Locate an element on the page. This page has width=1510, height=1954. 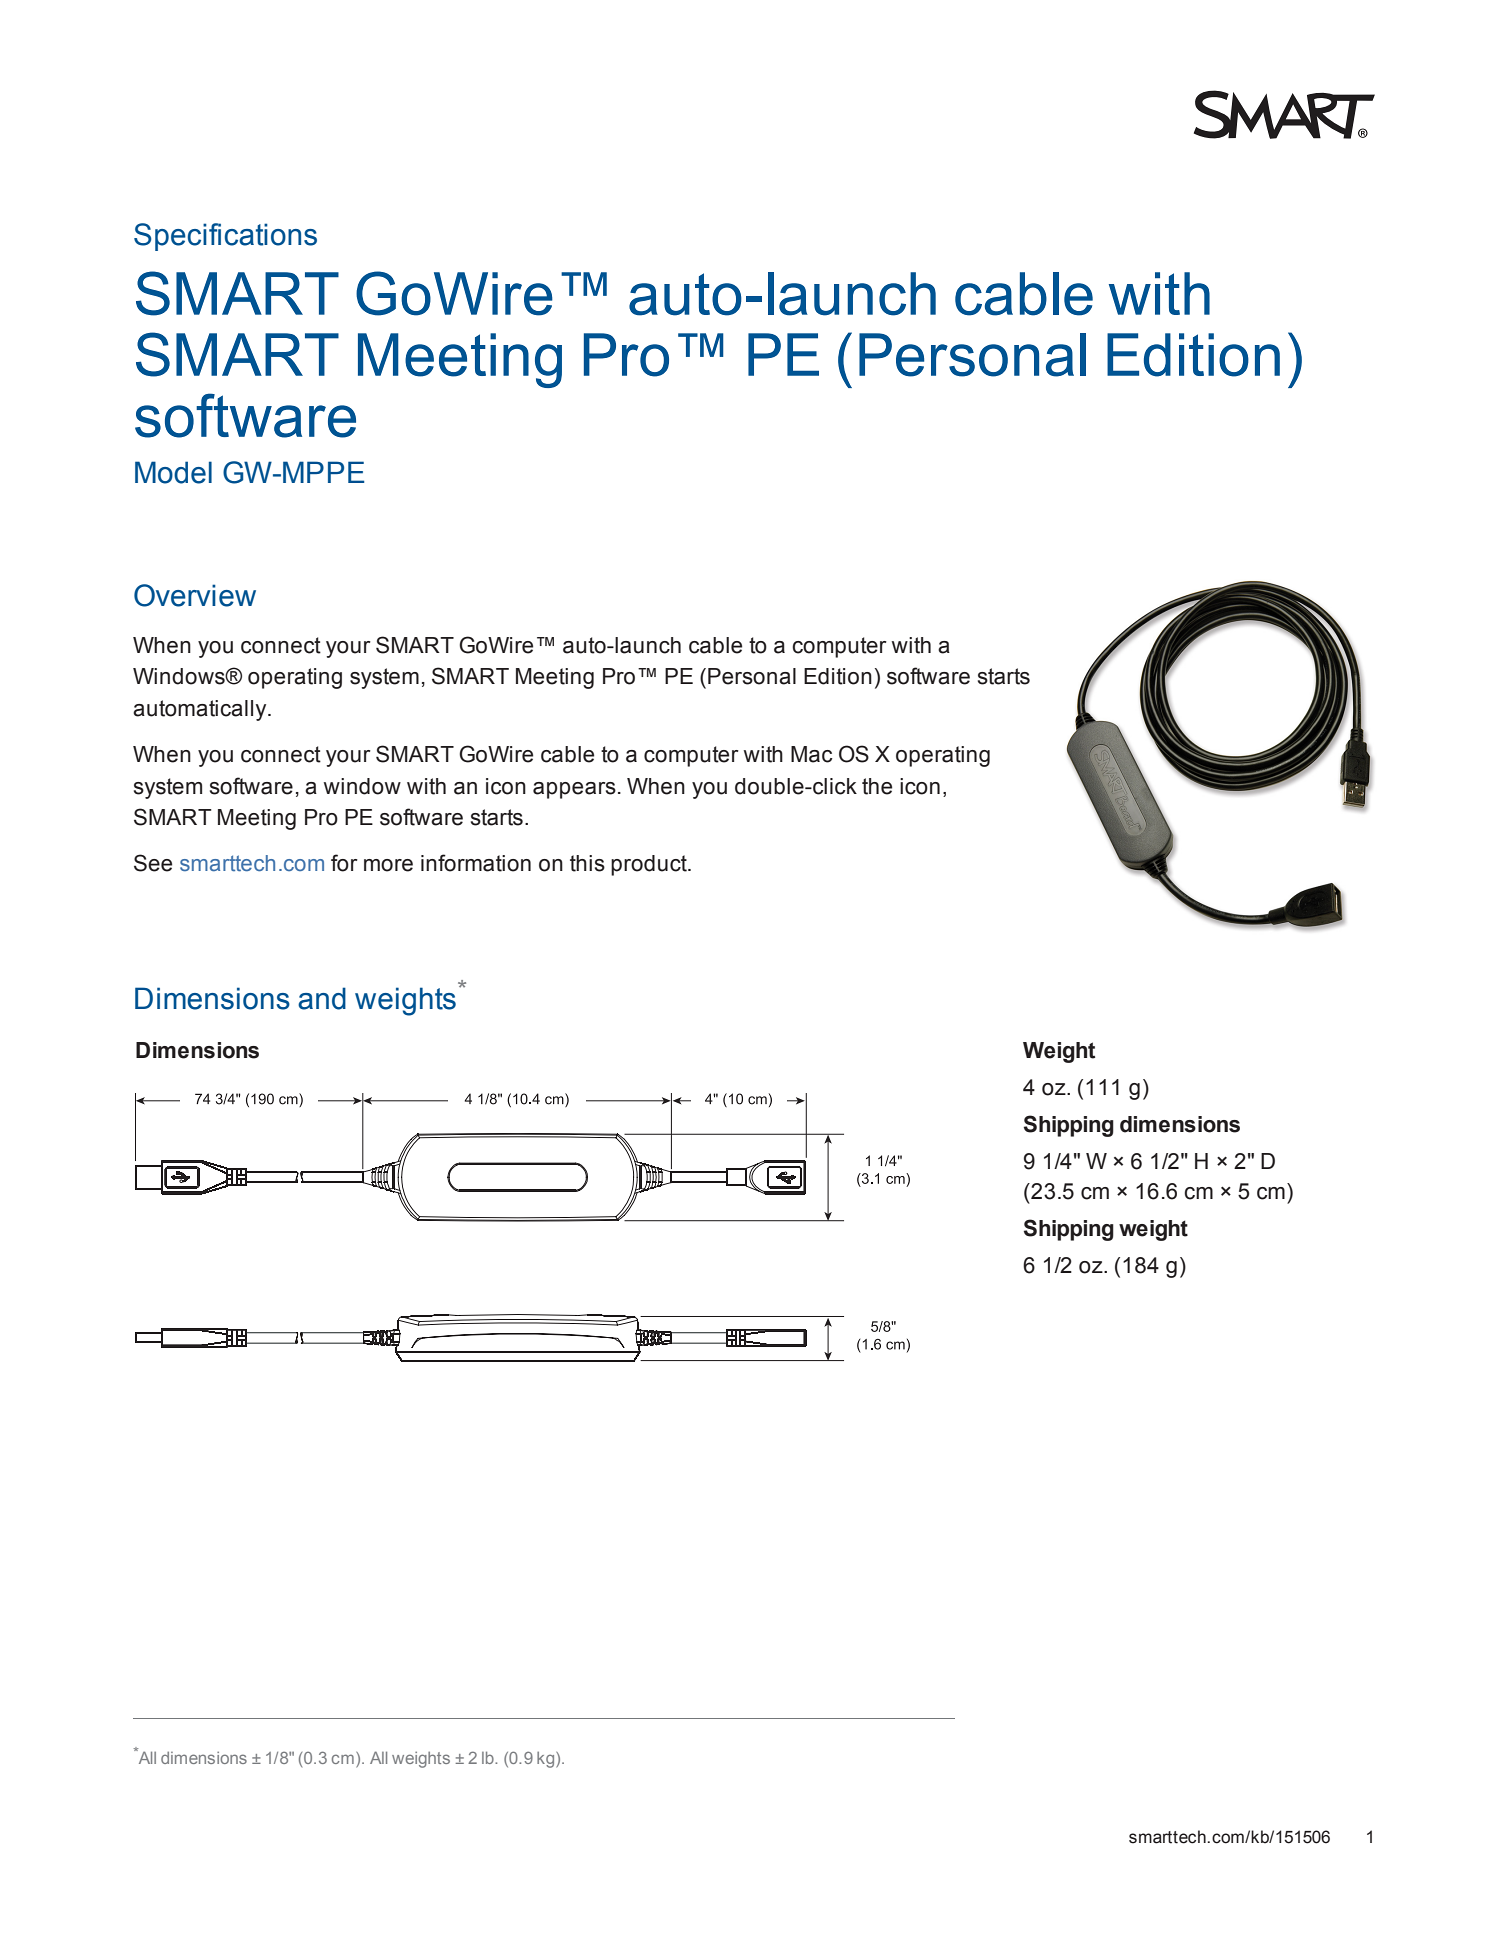
and is located at coordinates (322, 998).
